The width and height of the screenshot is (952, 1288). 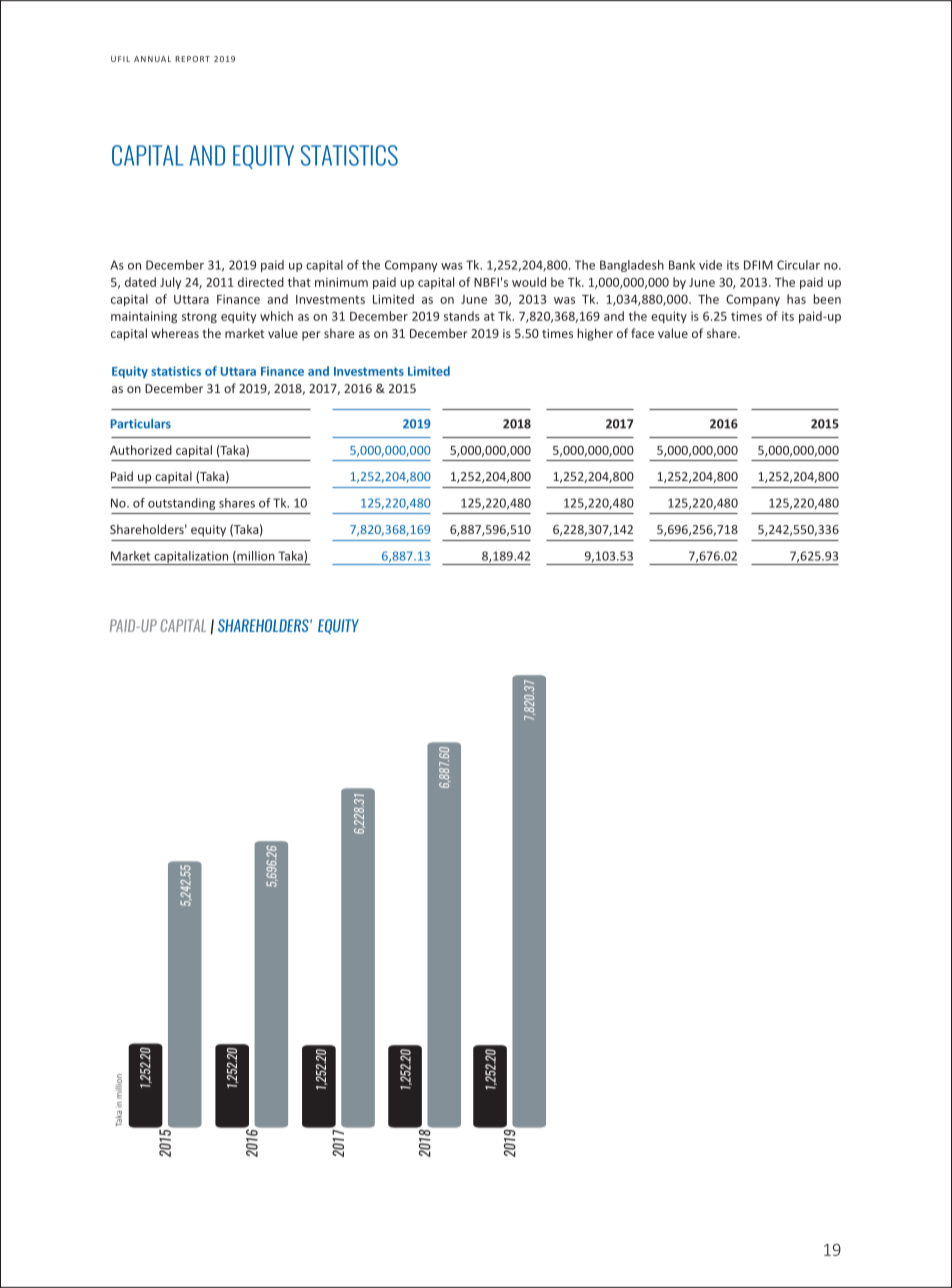 I want to click on Circular, so click(x=798, y=265).
